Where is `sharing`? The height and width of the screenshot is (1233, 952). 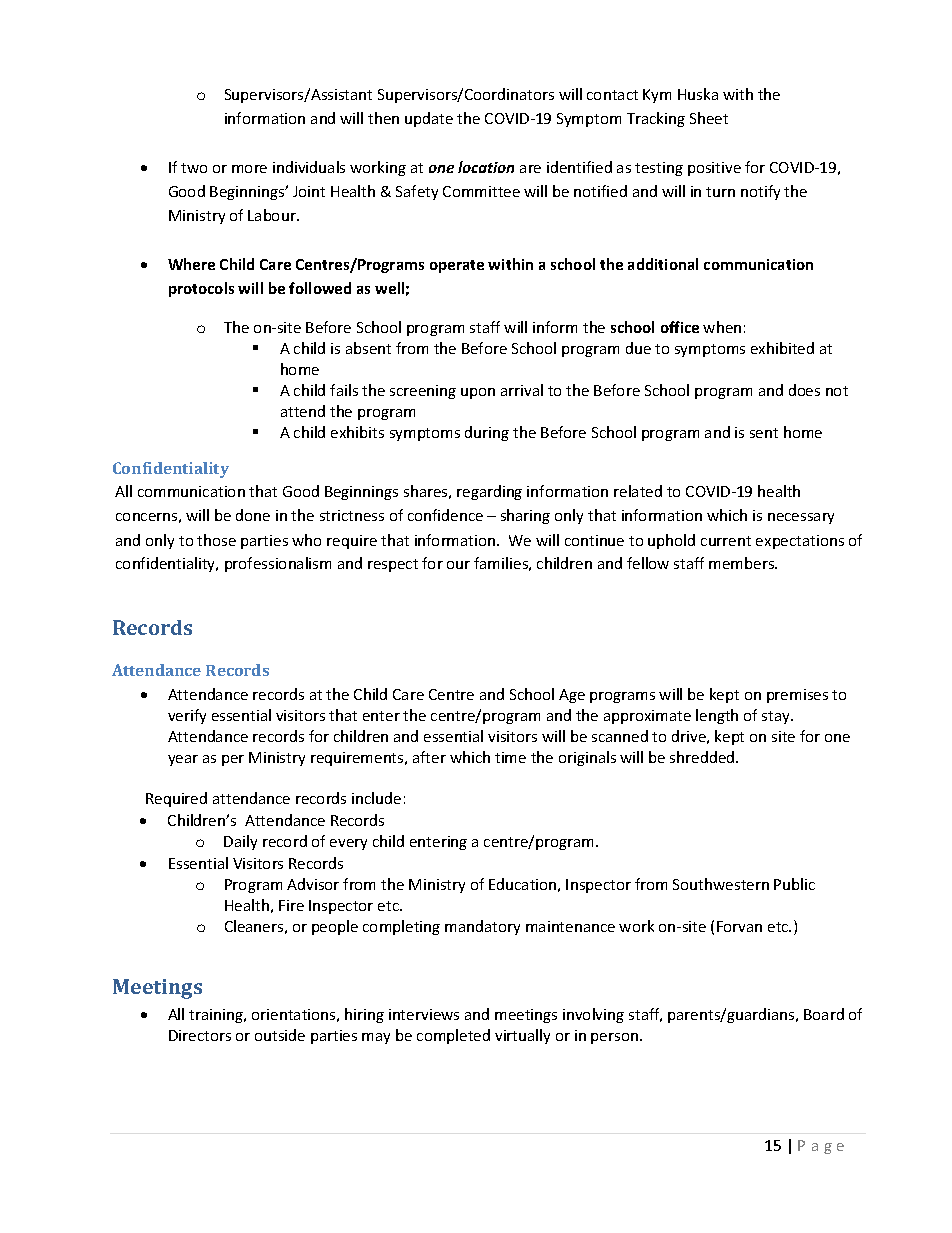
sharing is located at coordinates (525, 516).
